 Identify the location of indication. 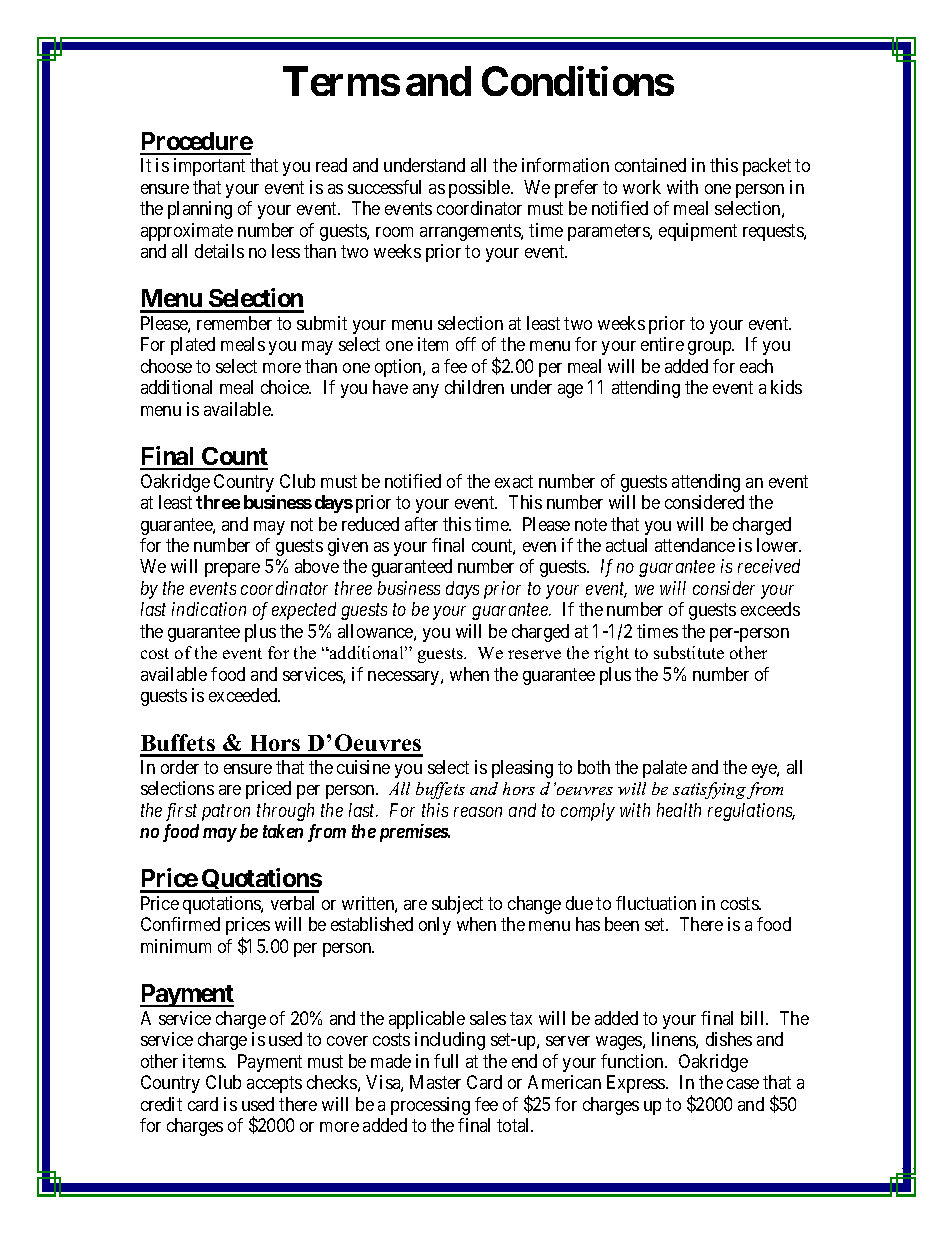
(209, 609).
